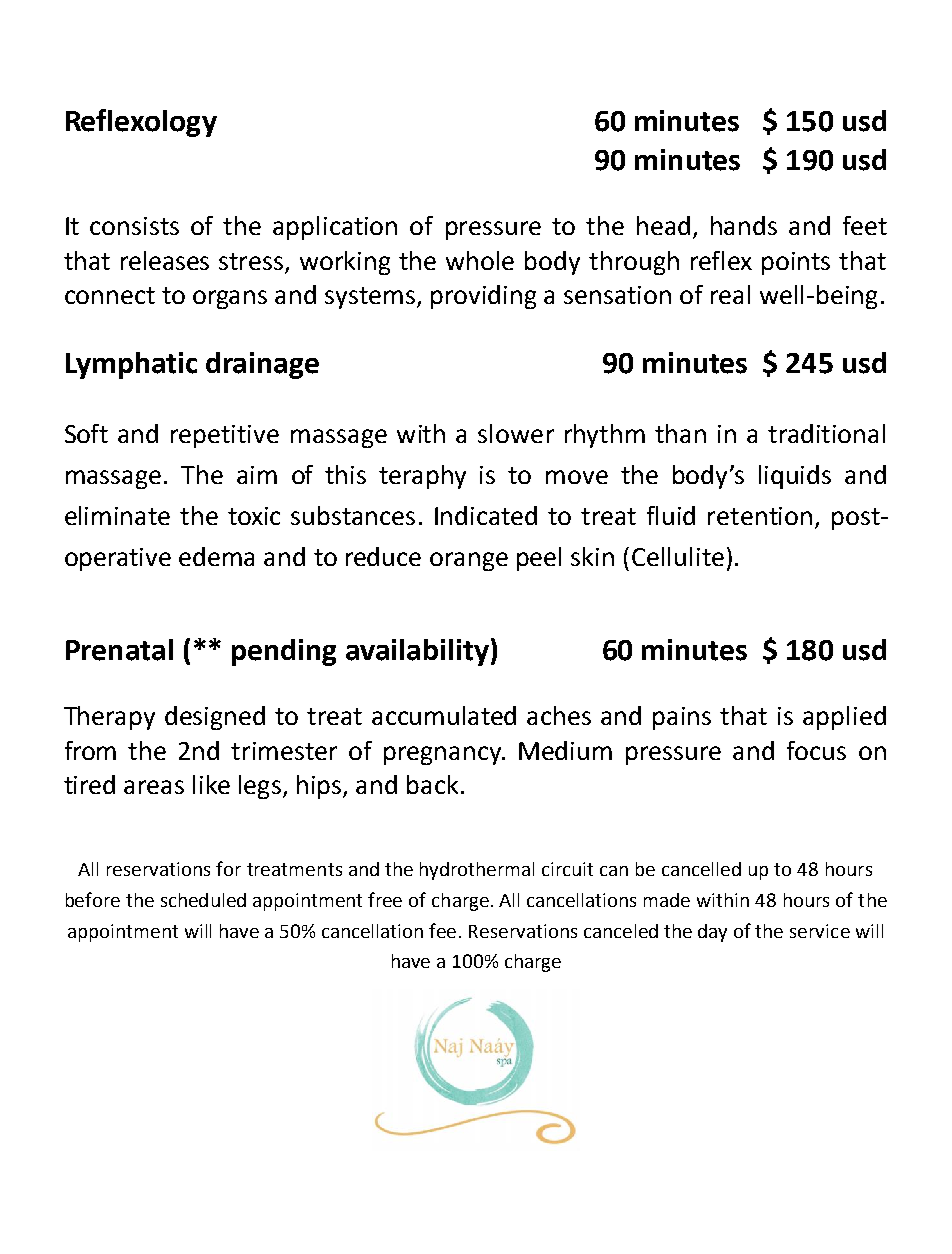 The width and height of the document is (952, 1254). What do you see at coordinates (477, 871) in the document?
I see `hydrothermal` at bounding box center [477, 871].
